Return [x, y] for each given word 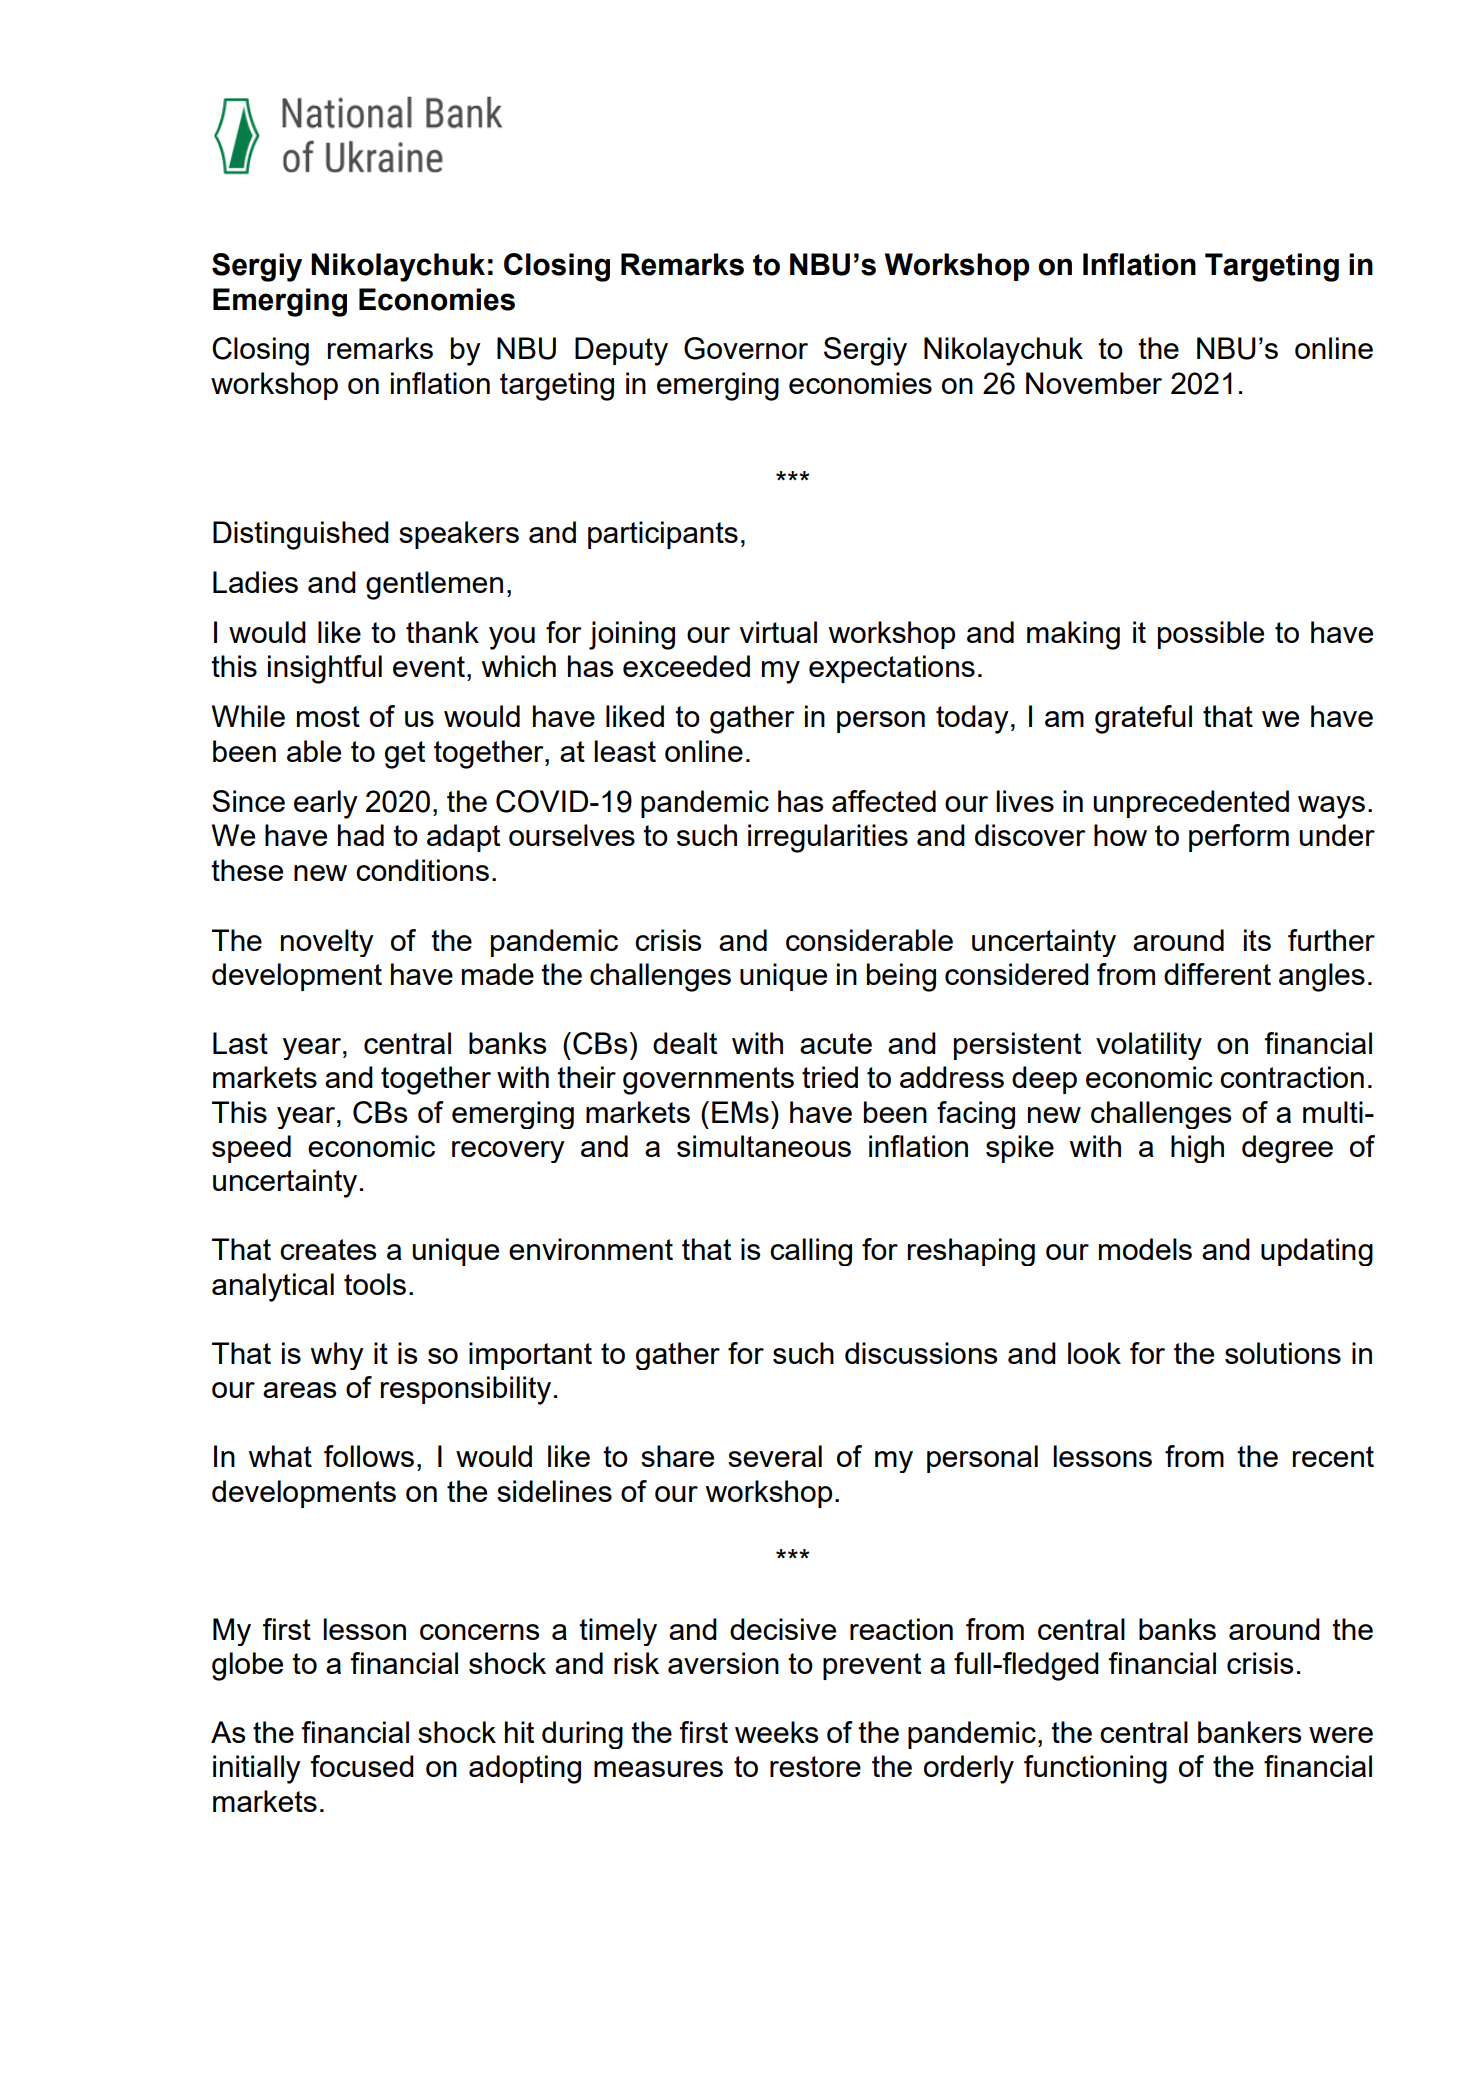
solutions [1283, 1353]
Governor [746, 348]
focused [362, 1766]
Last [240, 1043]
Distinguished [301, 535]
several [775, 1456]
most [328, 716]
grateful [1143, 719]
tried [830, 1077]
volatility [1149, 1046]
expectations [892, 669]
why [337, 1356]
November [1094, 383]
